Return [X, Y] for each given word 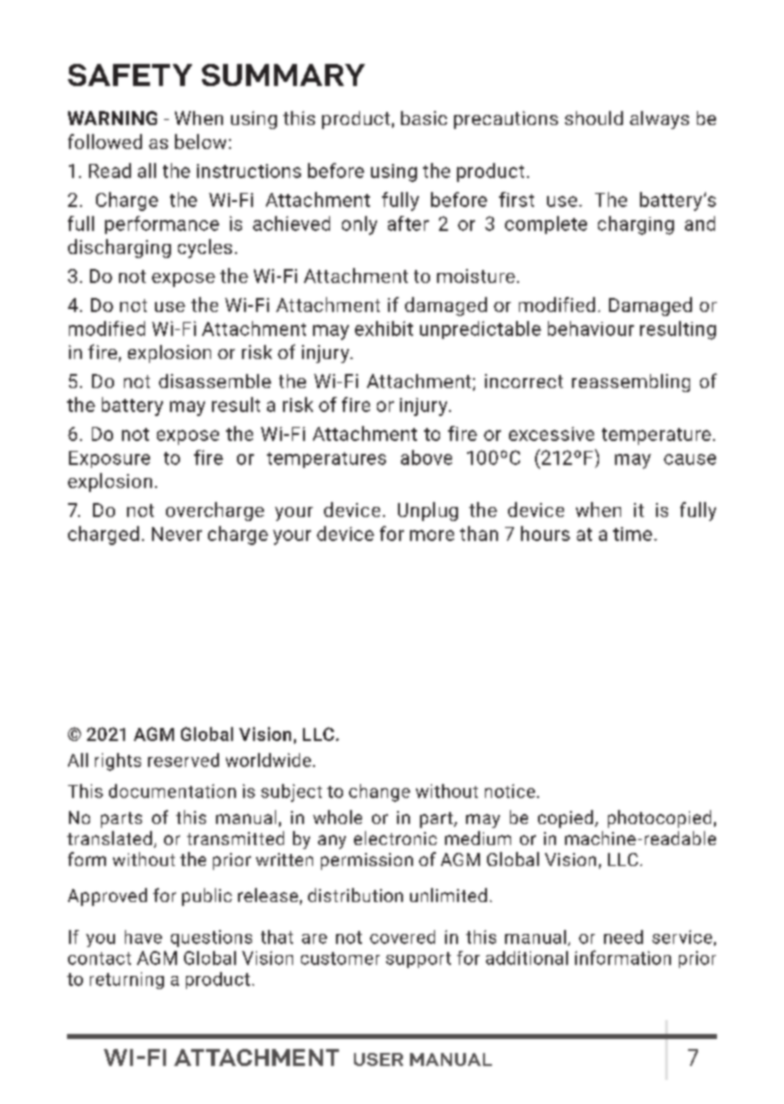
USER [378, 1059]
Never [177, 534]
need [623, 937]
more [432, 535]
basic [424, 118]
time [632, 534]
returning [127, 980]
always [659, 120]
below [200, 141]
